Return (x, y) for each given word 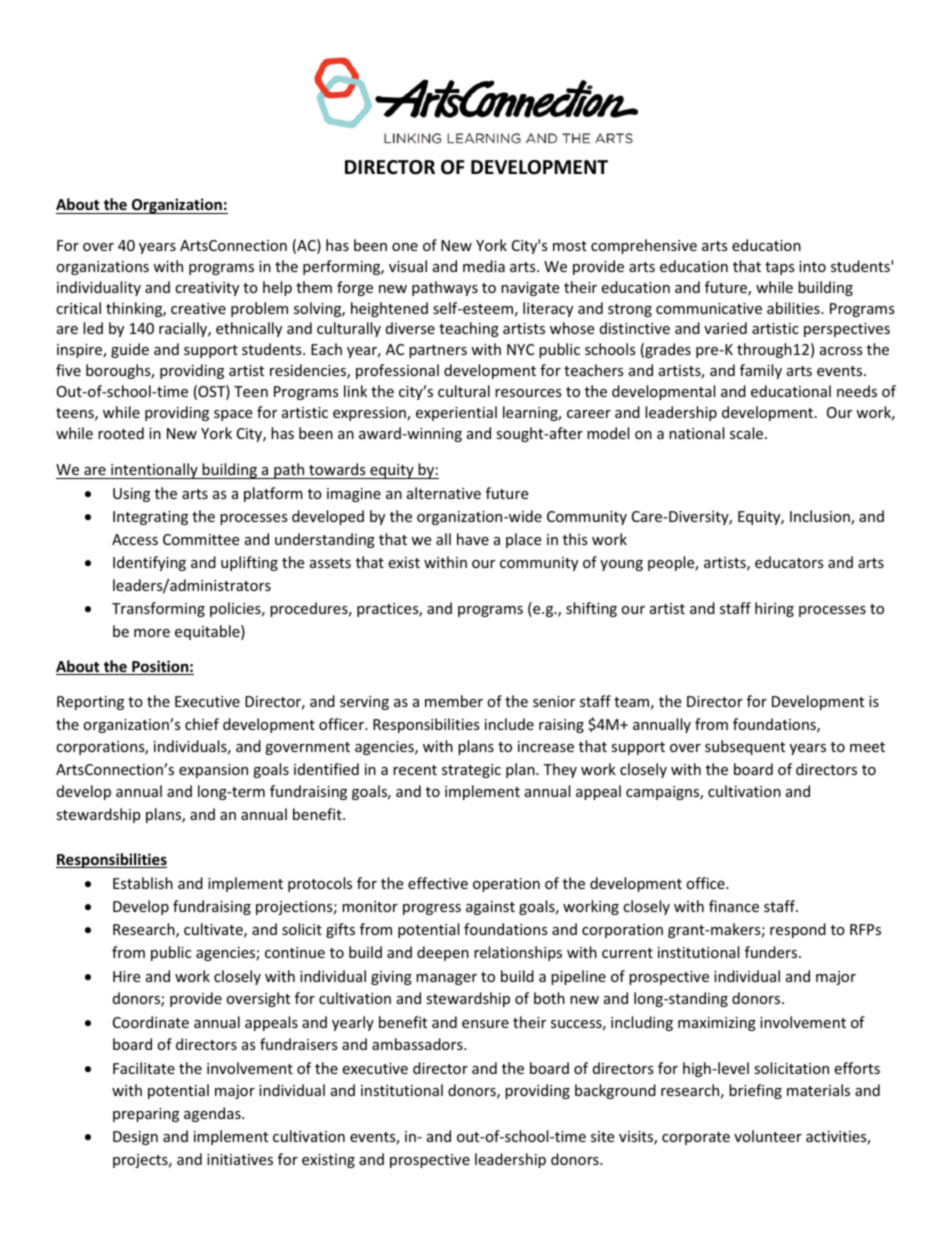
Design (135, 1138)
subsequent (745, 747)
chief (202, 724)
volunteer (768, 1136)
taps (780, 268)
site (602, 1136)
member (454, 701)
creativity (207, 289)
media (484, 266)
